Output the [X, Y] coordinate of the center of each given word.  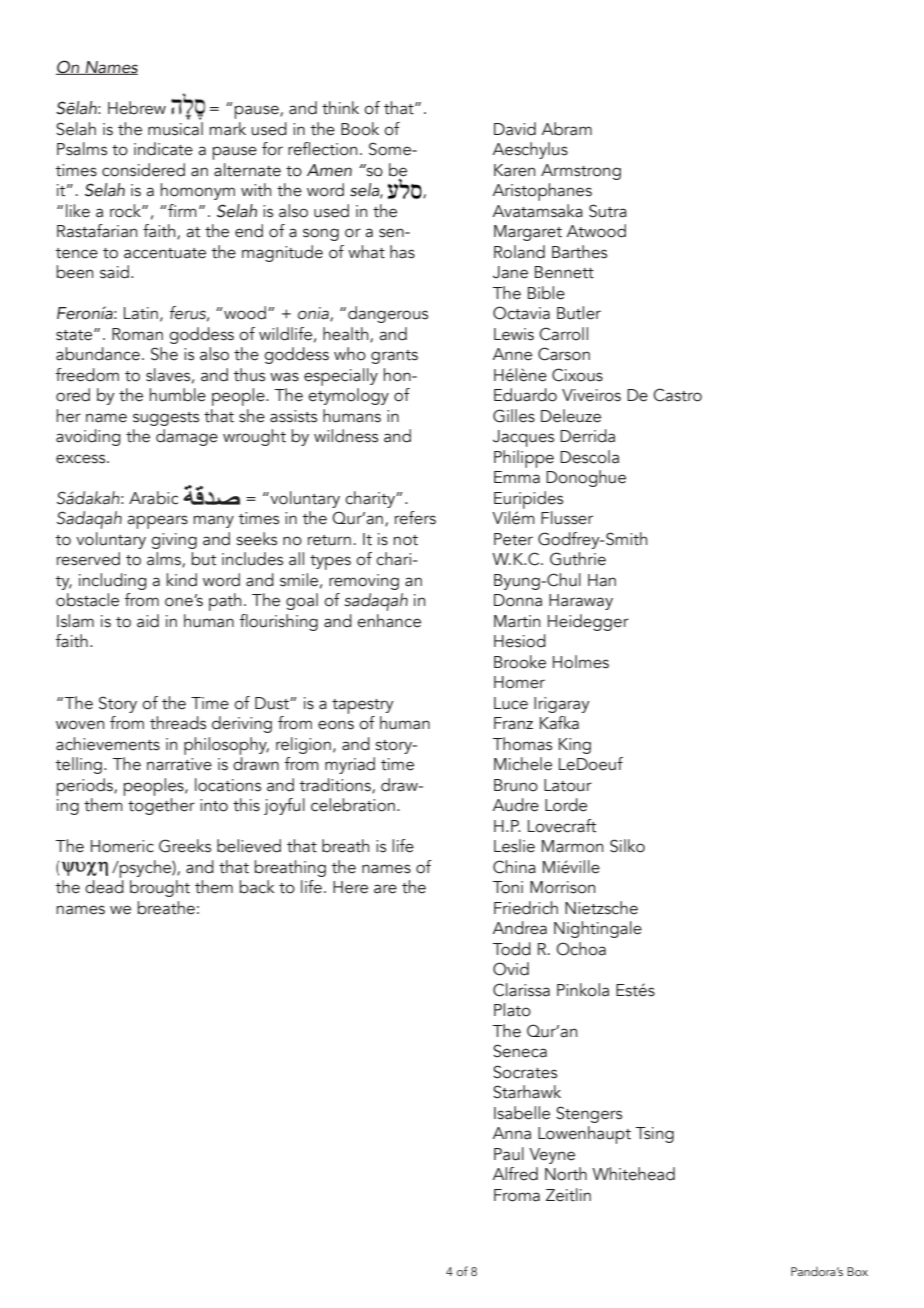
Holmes [581, 662]
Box [857, 1271]
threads [178, 723]
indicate [163, 149]
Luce [511, 703]
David [515, 129]
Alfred [515, 1174]
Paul [509, 1154]
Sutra [608, 211]
